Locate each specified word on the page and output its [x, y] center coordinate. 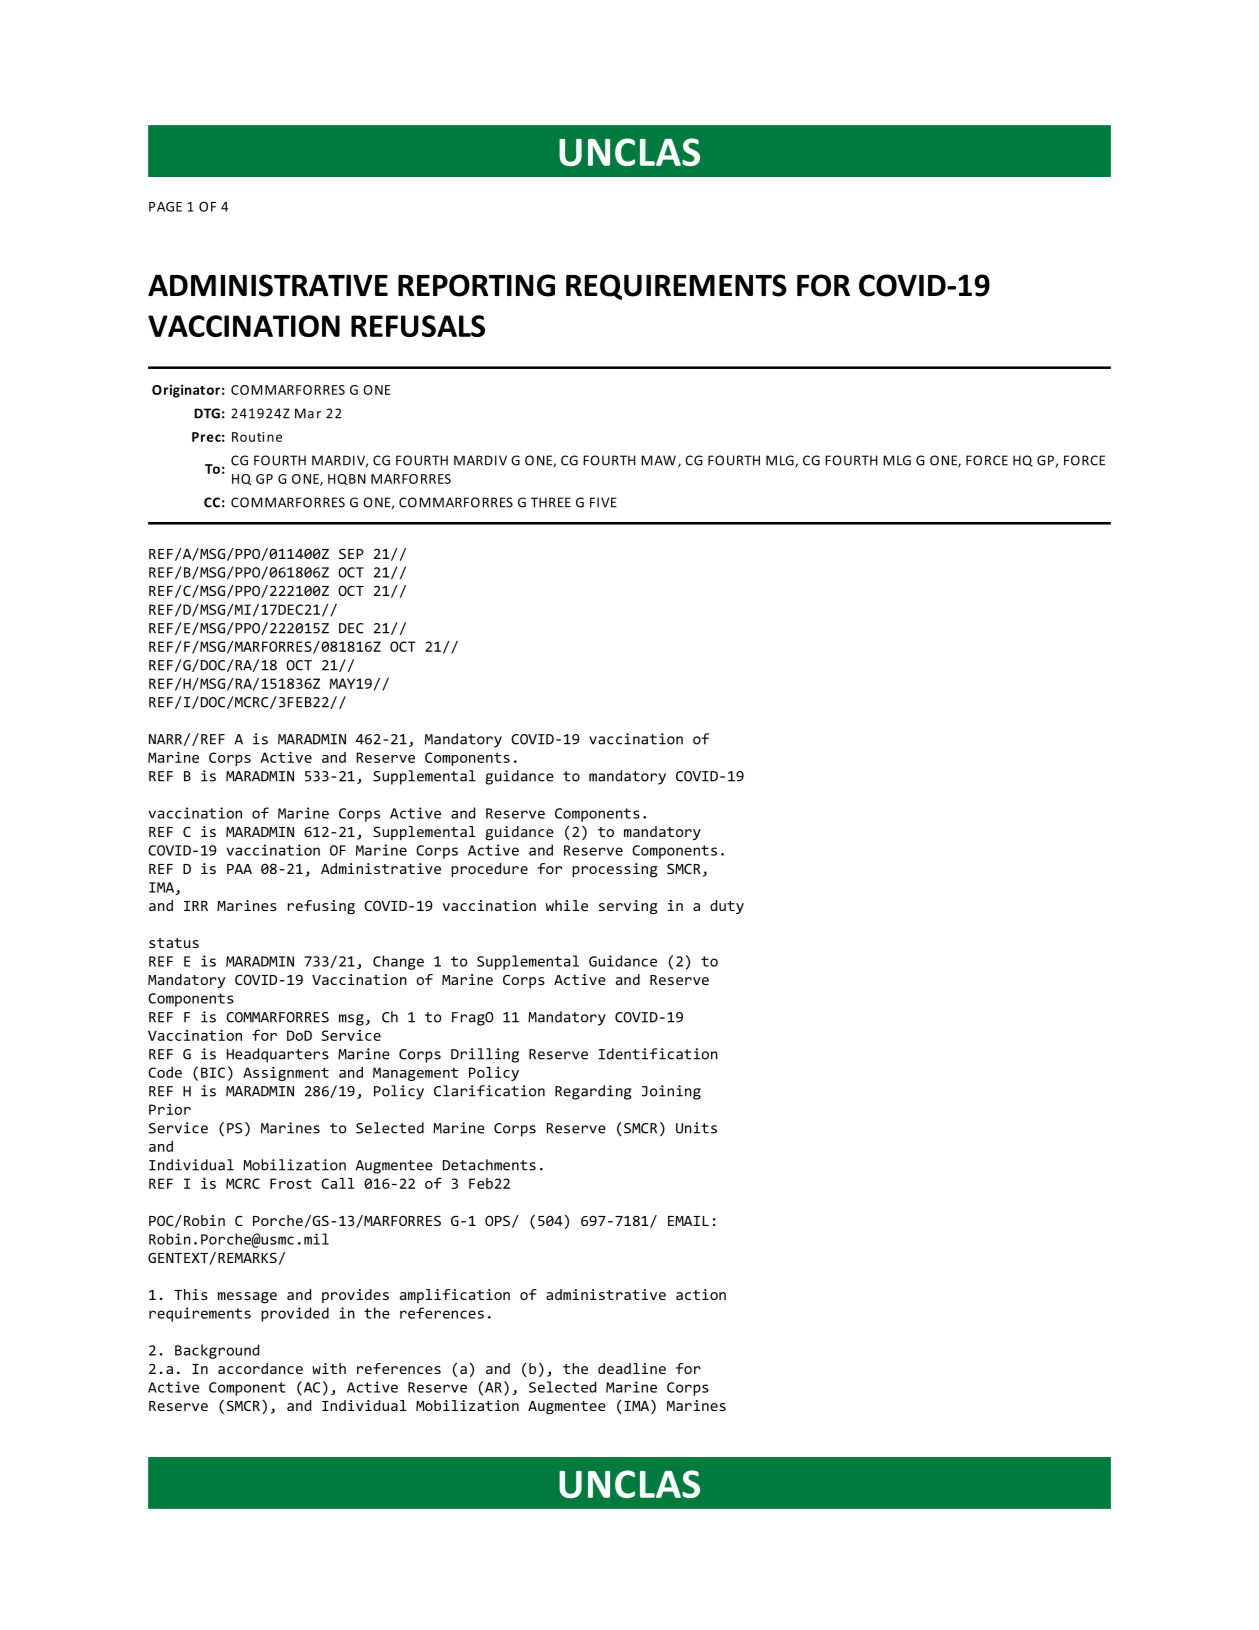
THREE [551, 502]
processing [615, 870]
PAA [239, 869]
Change [398, 962]
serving [628, 907]
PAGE [165, 207]
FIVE [603, 502]
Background [217, 1351]
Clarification [489, 1091]
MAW [658, 460]
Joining [671, 1092]
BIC [213, 1072]
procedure [489, 870]
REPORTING [476, 285]
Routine [257, 437]
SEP [351, 553]
